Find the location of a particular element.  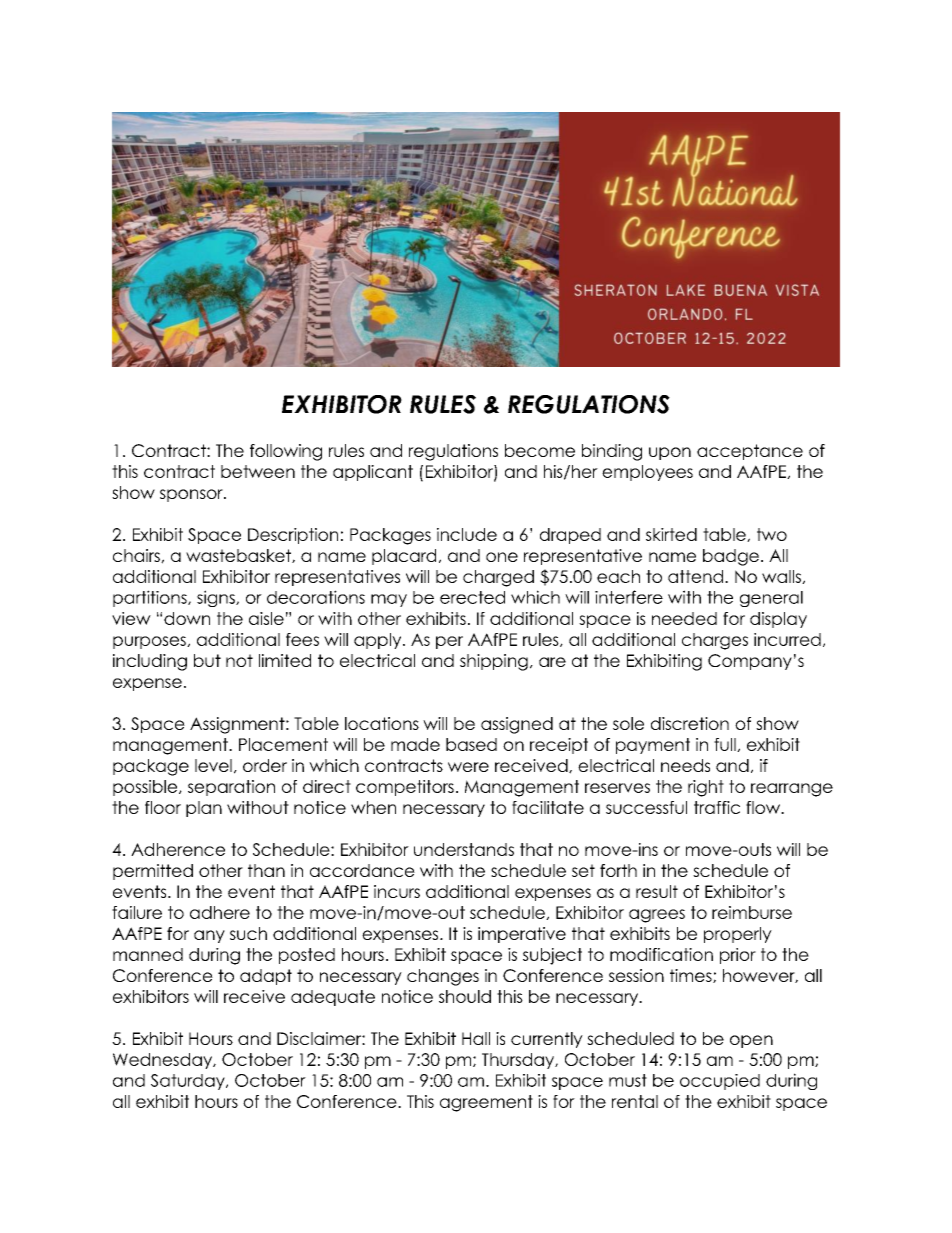

agreement is located at coordinates (486, 1103).
